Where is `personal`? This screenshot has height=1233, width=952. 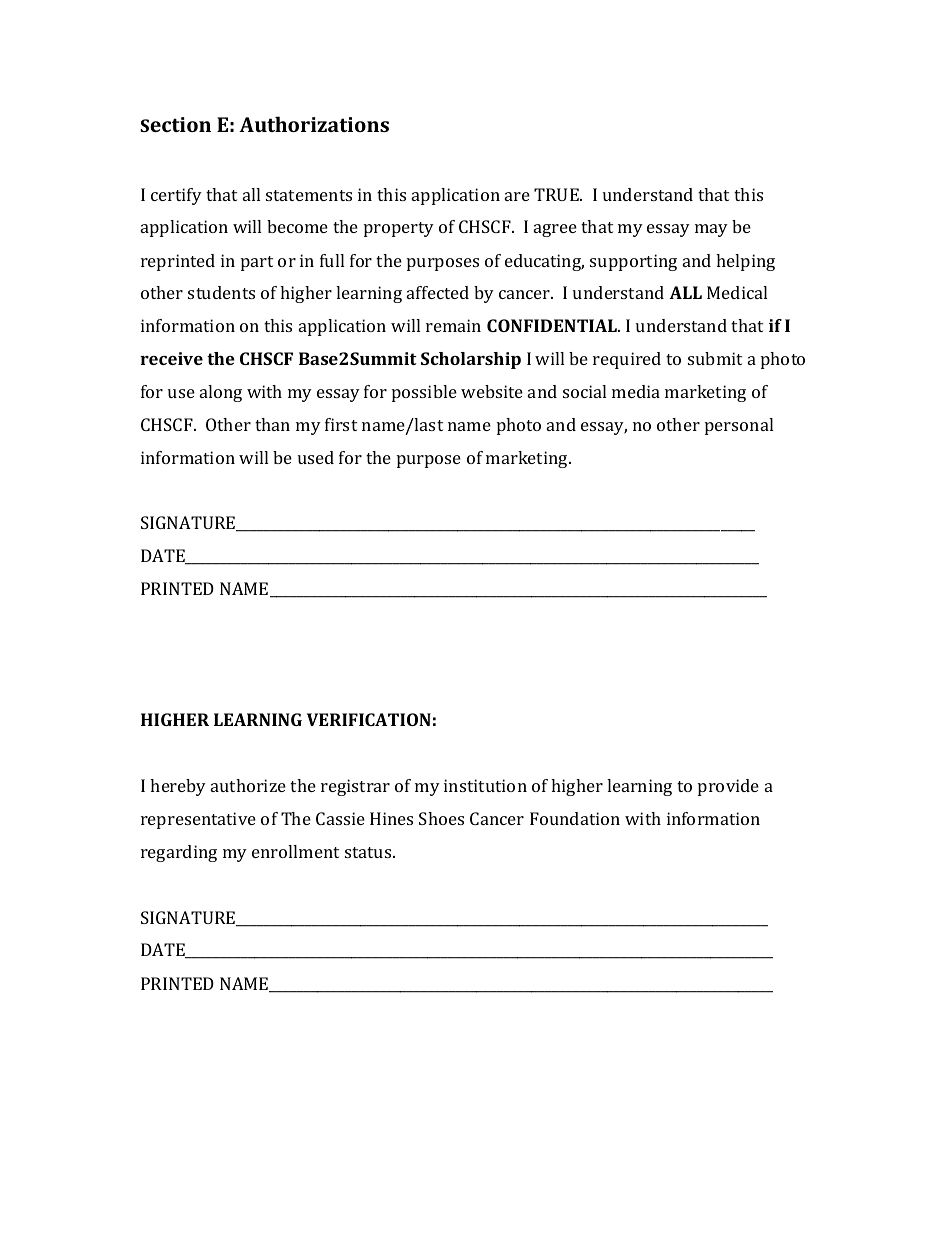
personal is located at coordinates (739, 426).
